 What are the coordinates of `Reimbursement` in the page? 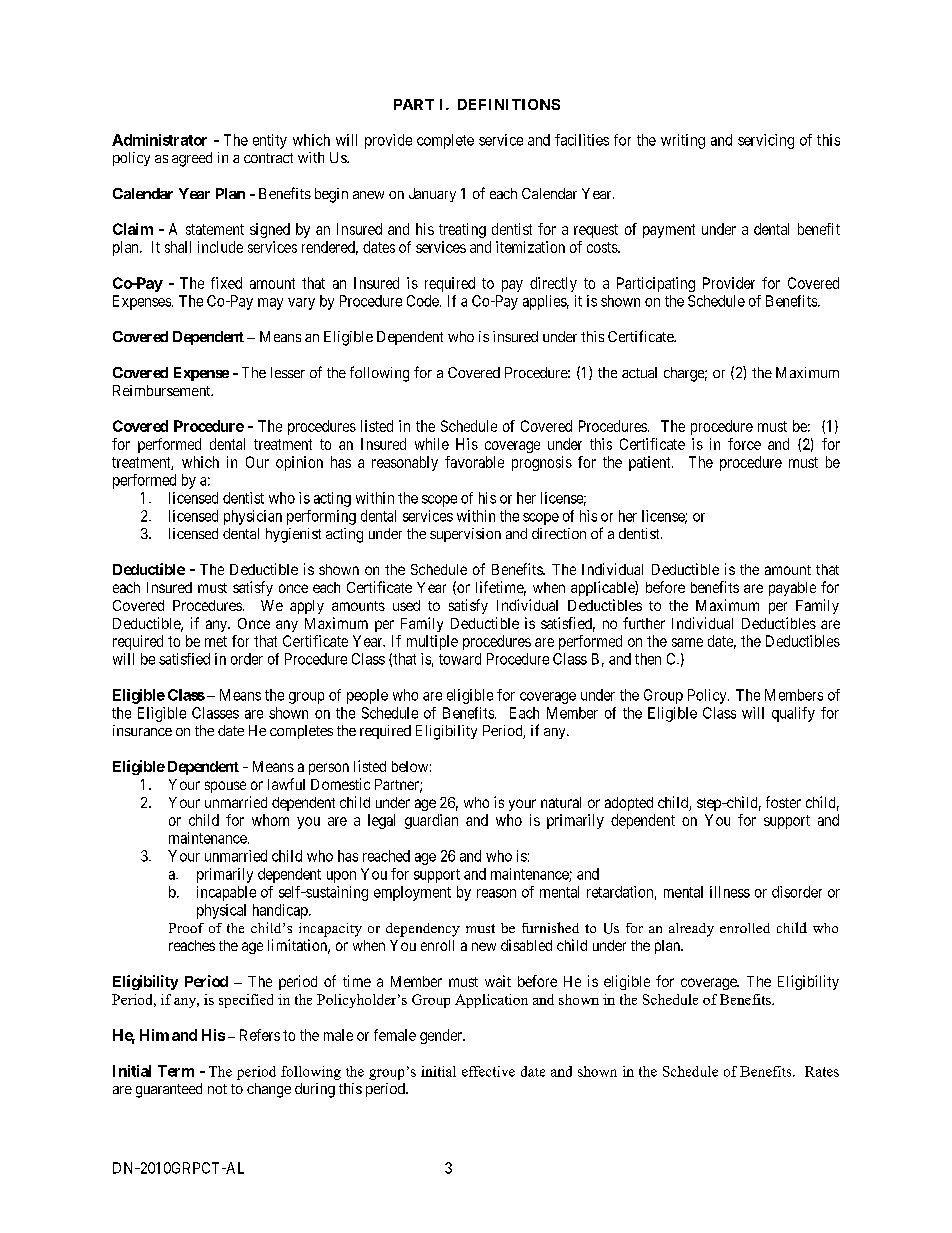 It's located at (163, 390).
